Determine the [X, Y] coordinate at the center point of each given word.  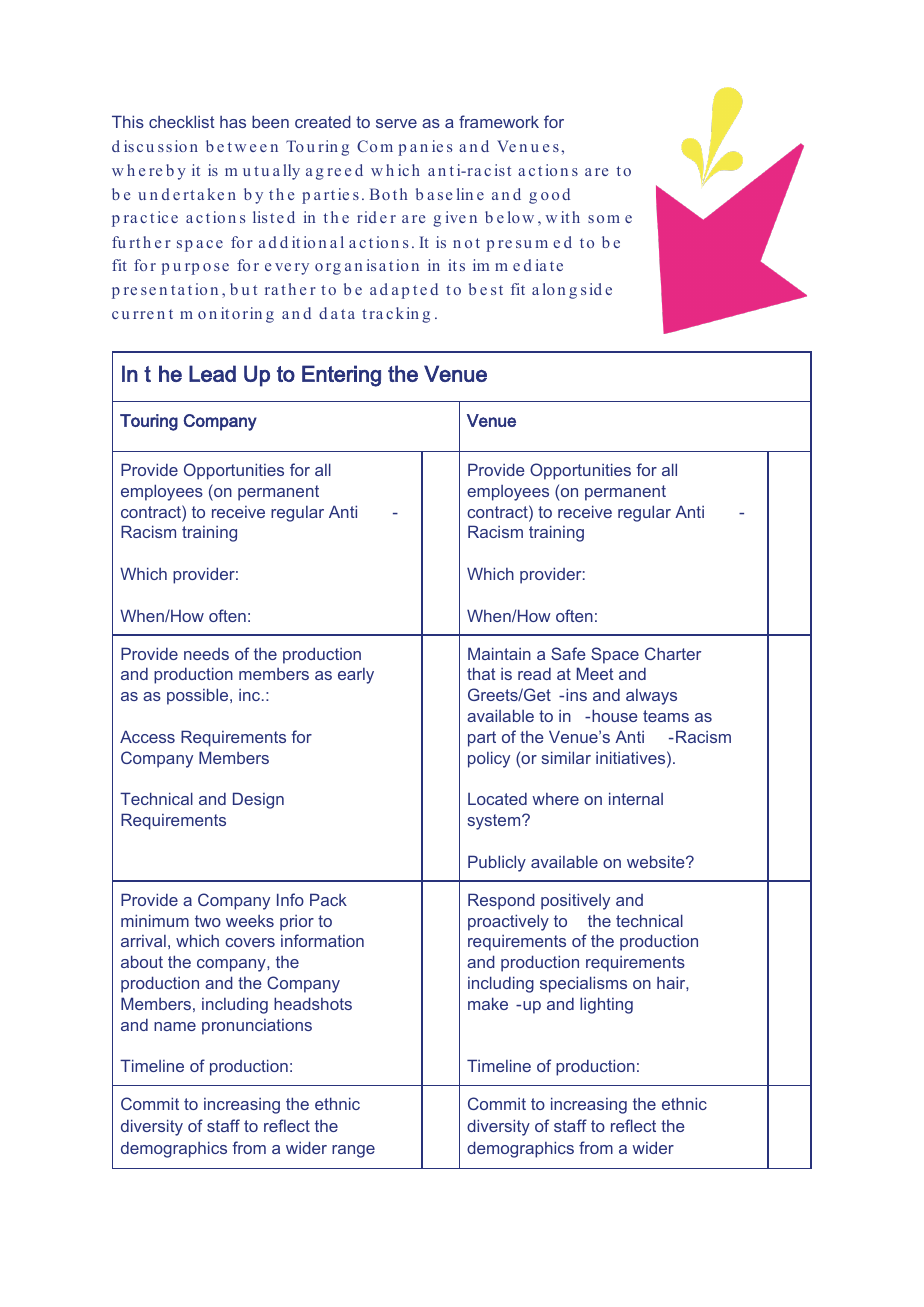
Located [497, 798]
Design [258, 800]
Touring [149, 422]
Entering [341, 376]
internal [636, 798]
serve [396, 123]
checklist [182, 121]
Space [615, 655]
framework [499, 121]
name [175, 1026]
